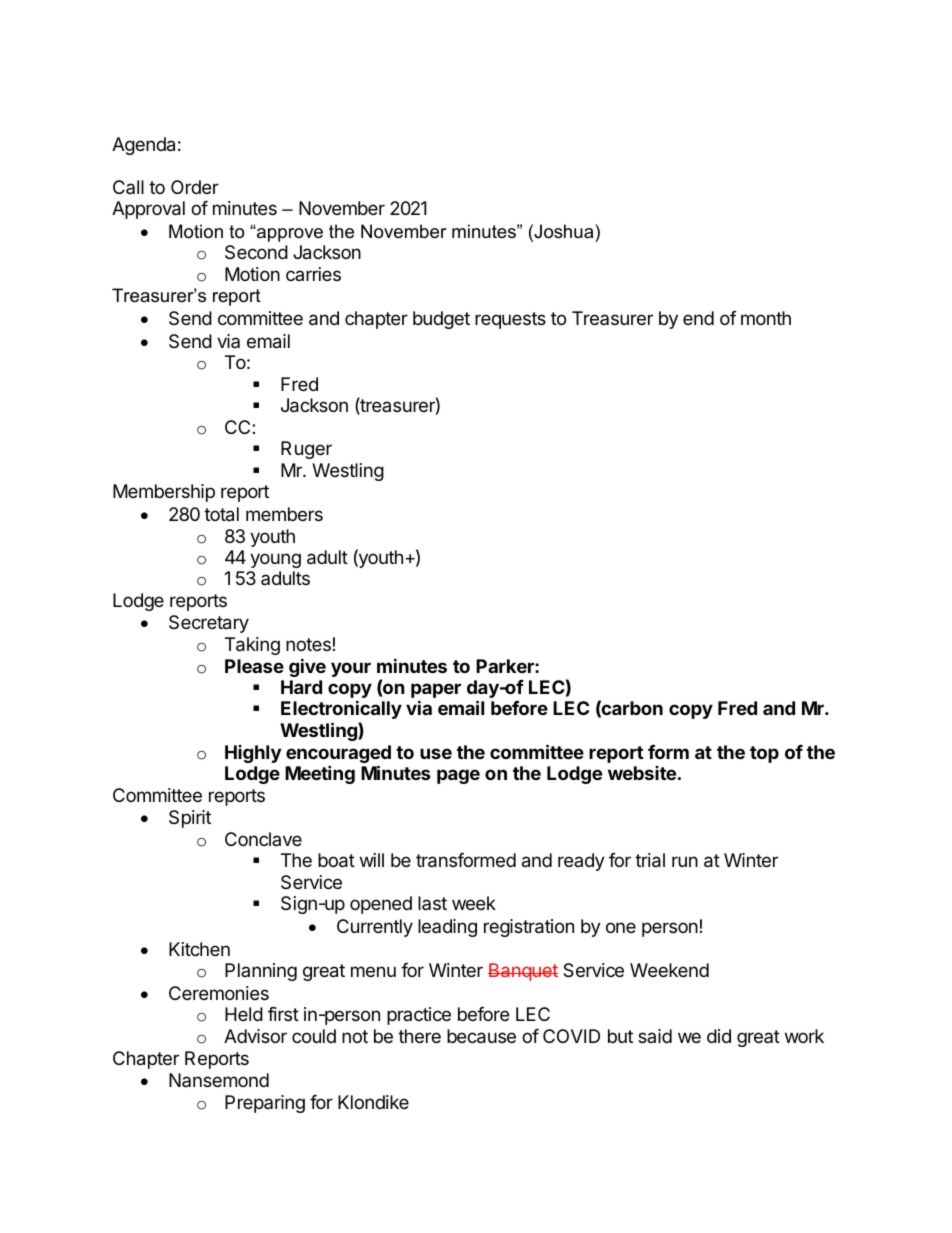 This screenshot has height=1233, width=952. What do you see at coordinates (195, 187) in the screenshot?
I see `Order` at bounding box center [195, 187].
